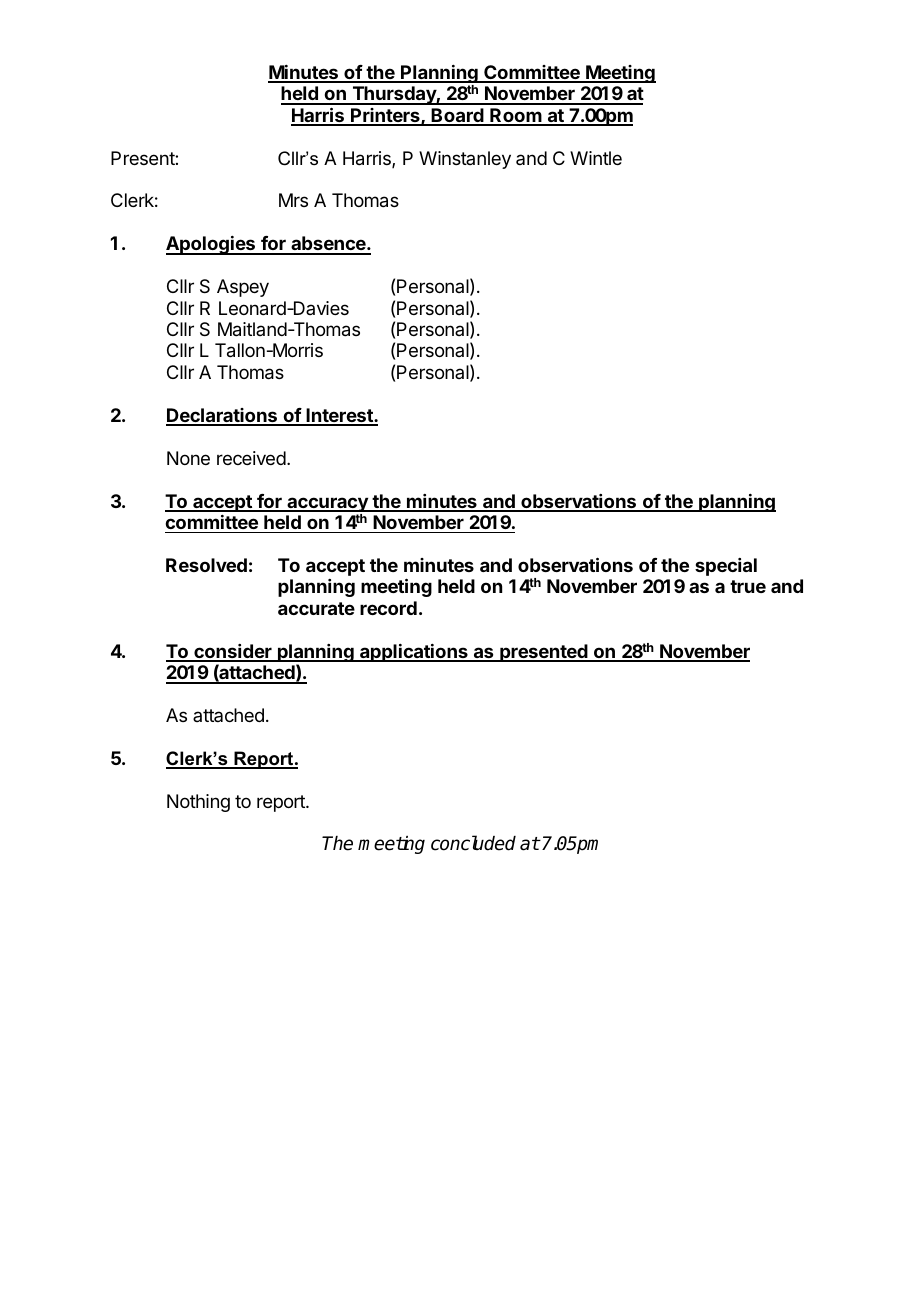 The height and width of the screenshot is (1308, 924). I want to click on record, so click(388, 608).
